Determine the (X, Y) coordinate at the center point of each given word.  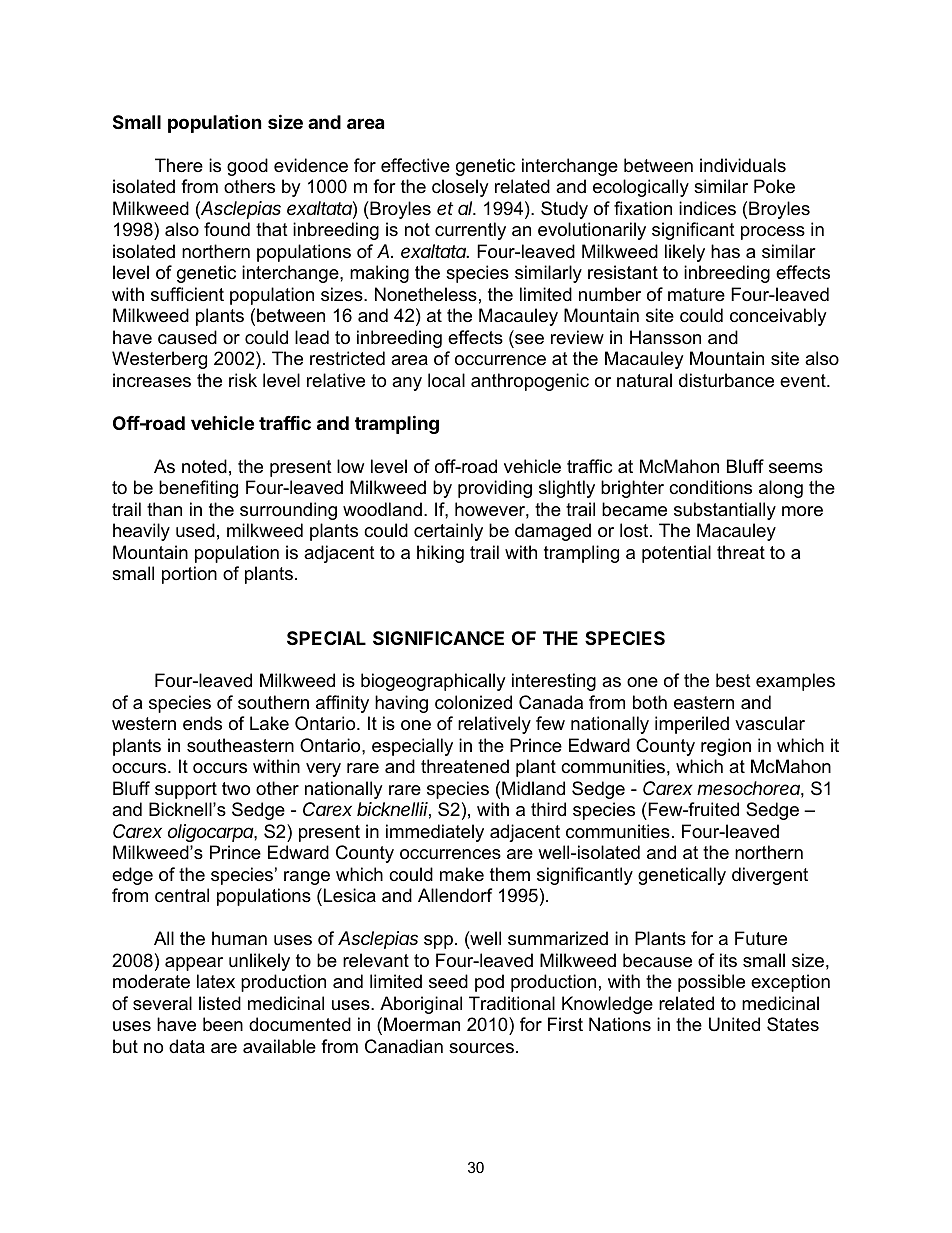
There (179, 165)
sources (481, 1048)
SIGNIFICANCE (438, 638)
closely (460, 188)
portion (189, 575)
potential (676, 554)
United (734, 1024)
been (223, 1024)
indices (707, 208)
